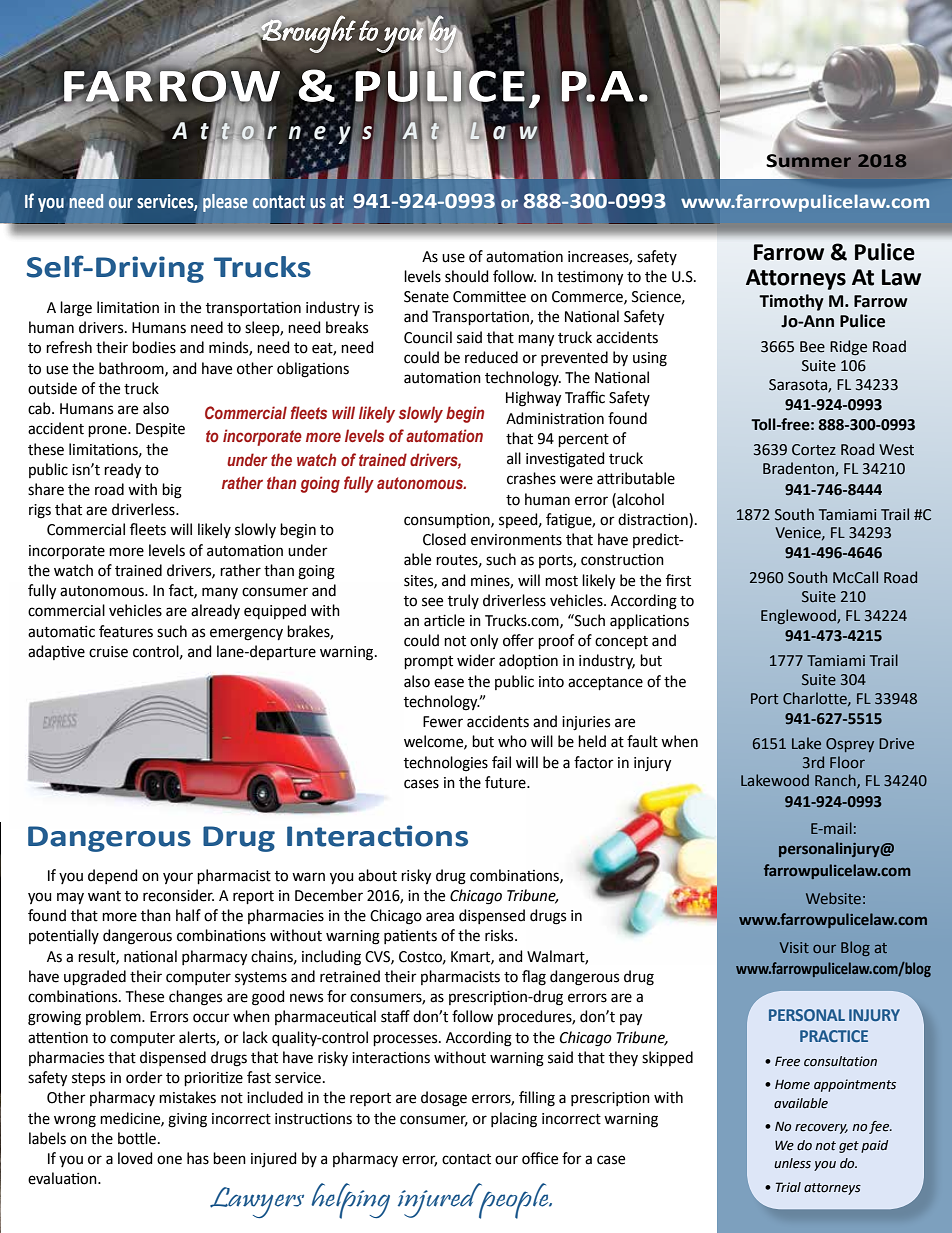 The image size is (952, 1233). What do you see at coordinates (531, 478) in the screenshot?
I see `crashes` at bounding box center [531, 478].
